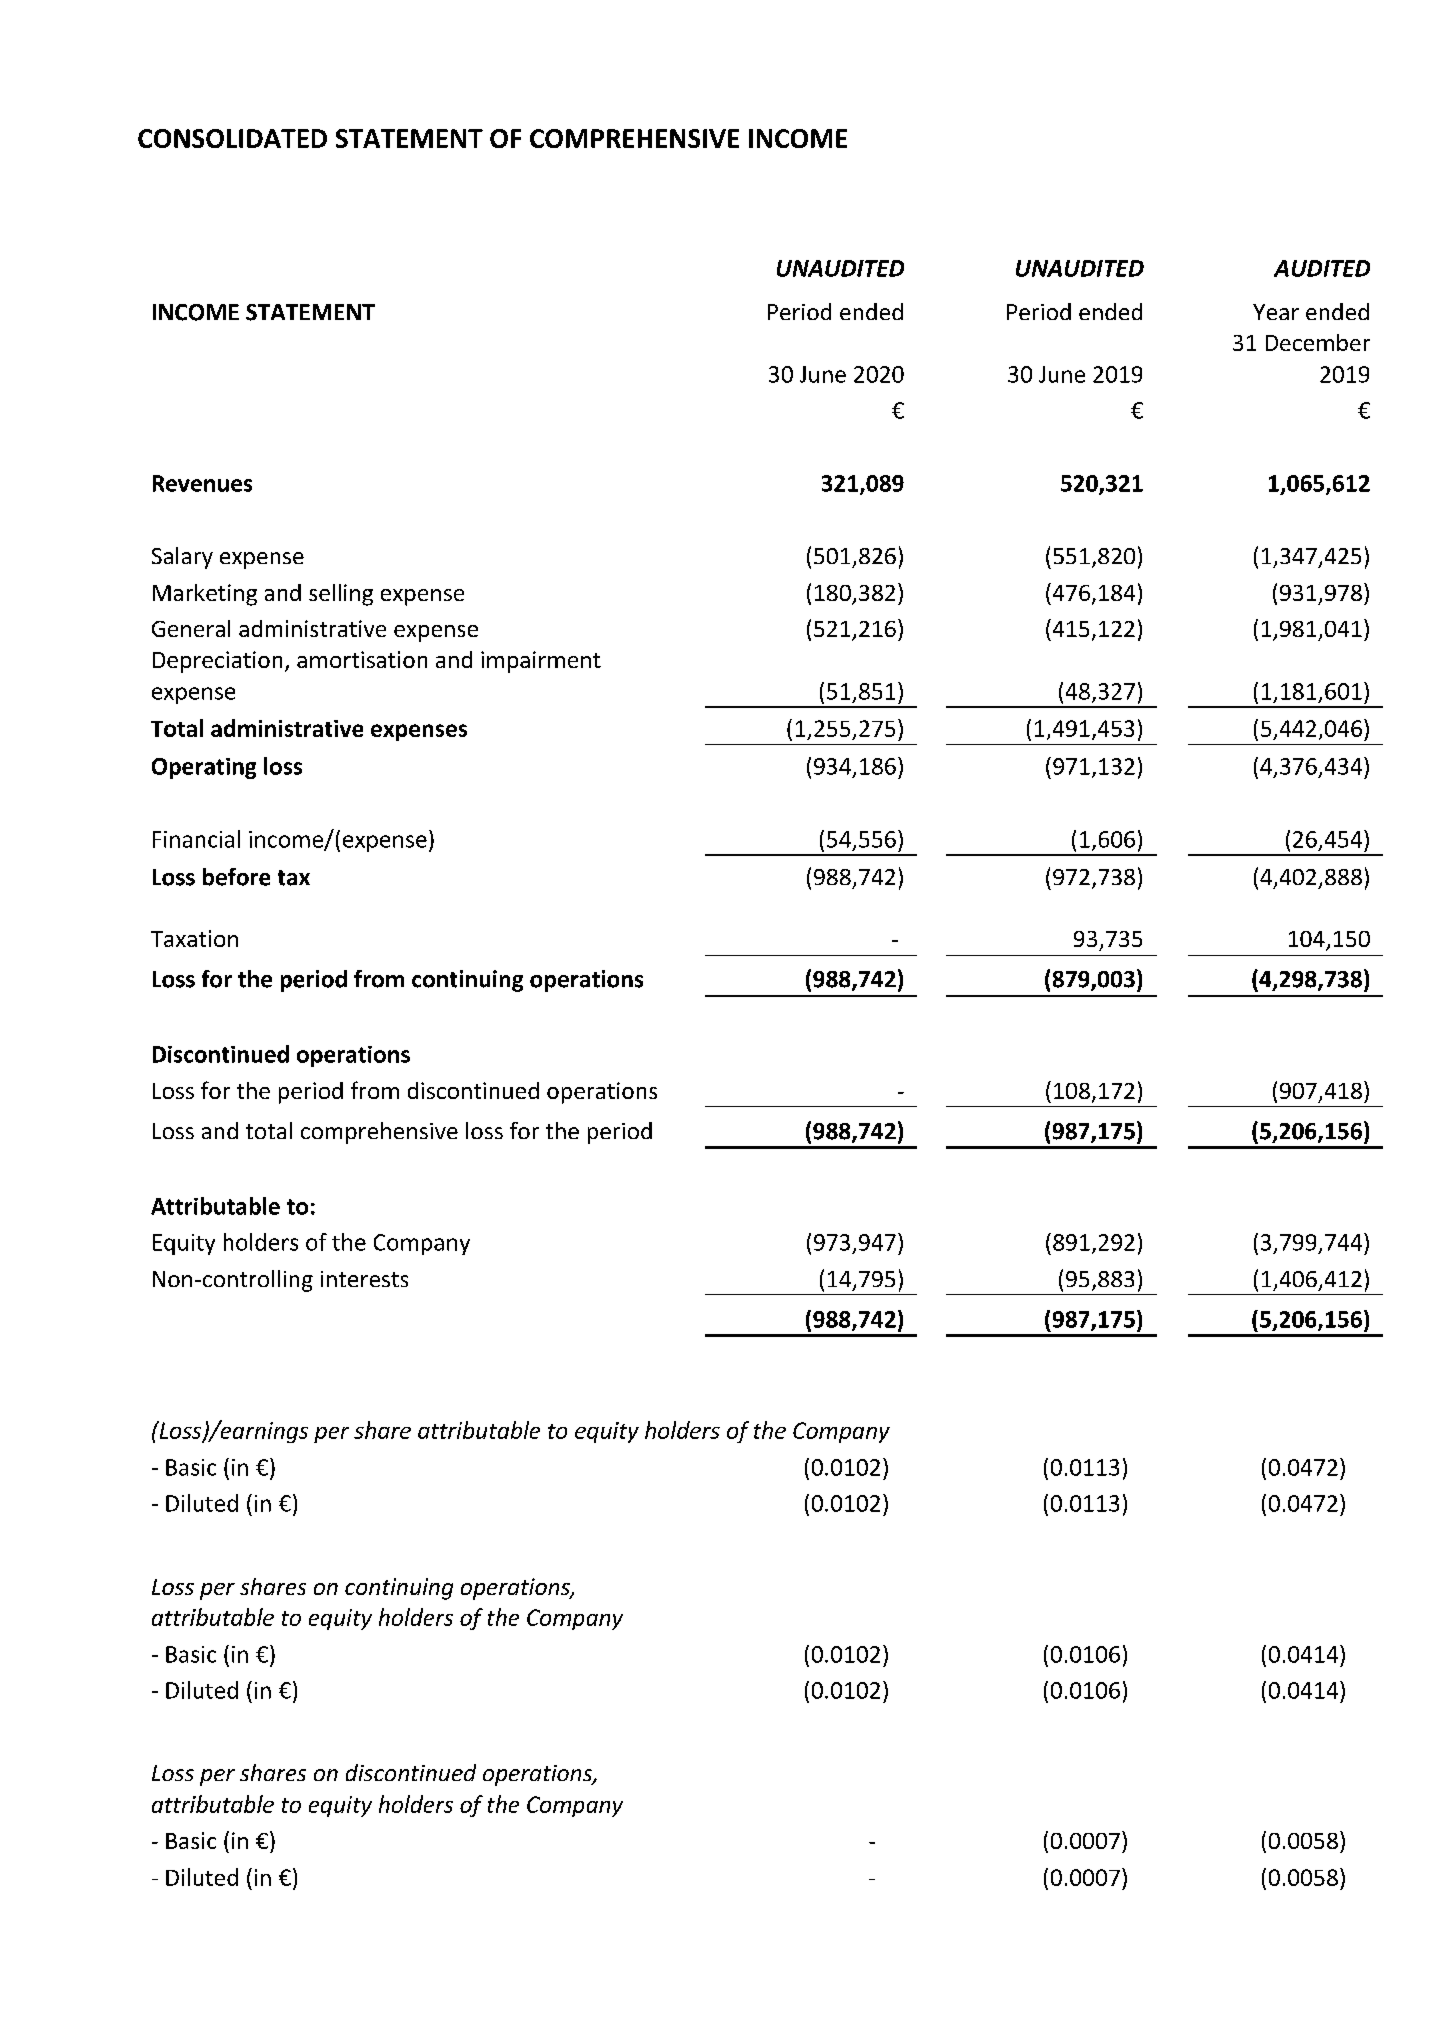 The height and width of the document is (2044, 1445). I want to click on Year, so click(1276, 312).
